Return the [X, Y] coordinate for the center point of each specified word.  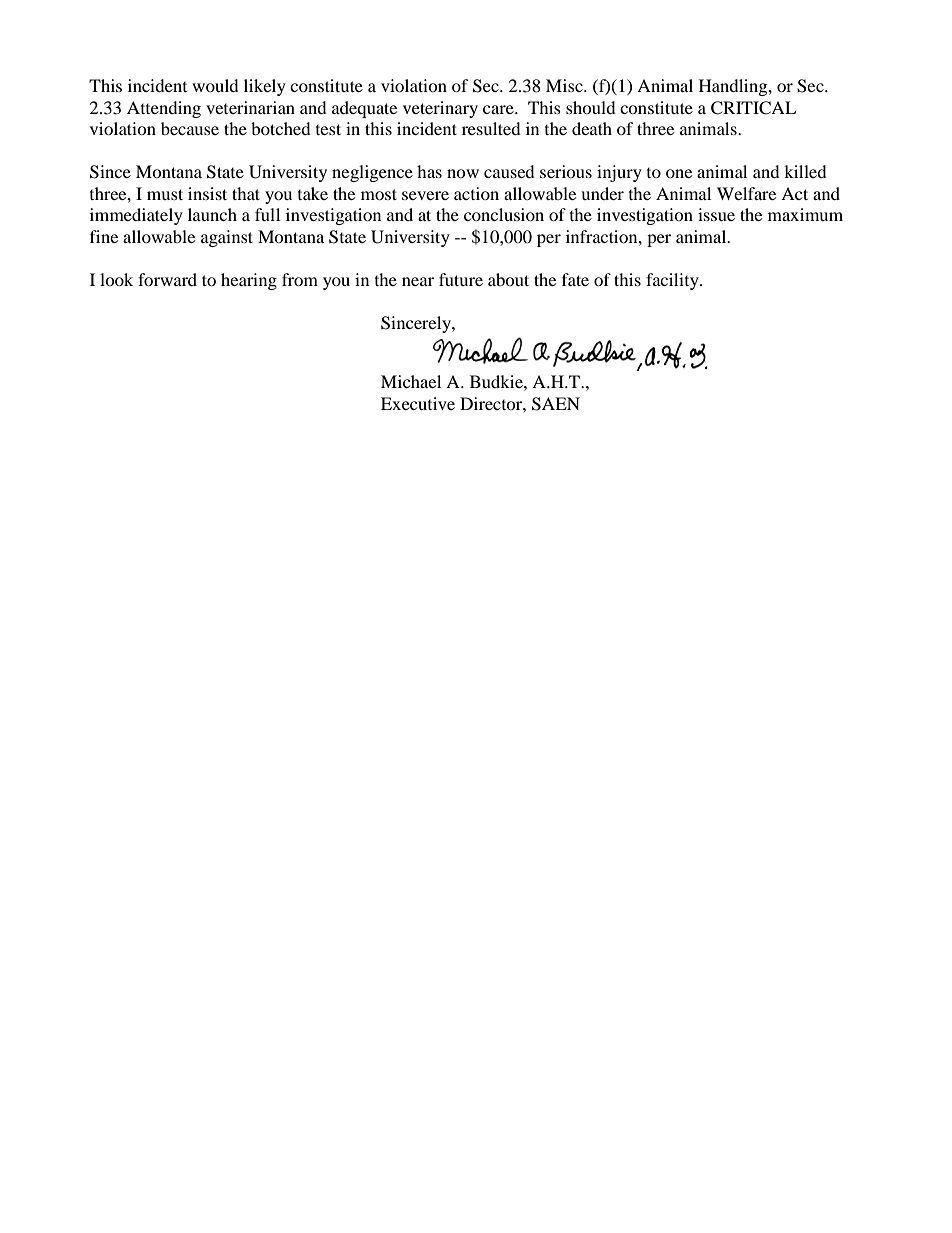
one [679, 173]
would [215, 85]
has [429, 171]
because [190, 128]
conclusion [504, 214]
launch [212, 214]
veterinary [440, 109]
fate [575, 279]
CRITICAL [753, 108]
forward [167, 279]
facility [673, 281]
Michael [411, 381]
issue [716, 214]
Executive [418, 403]
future [461, 279]
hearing [249, 281]
